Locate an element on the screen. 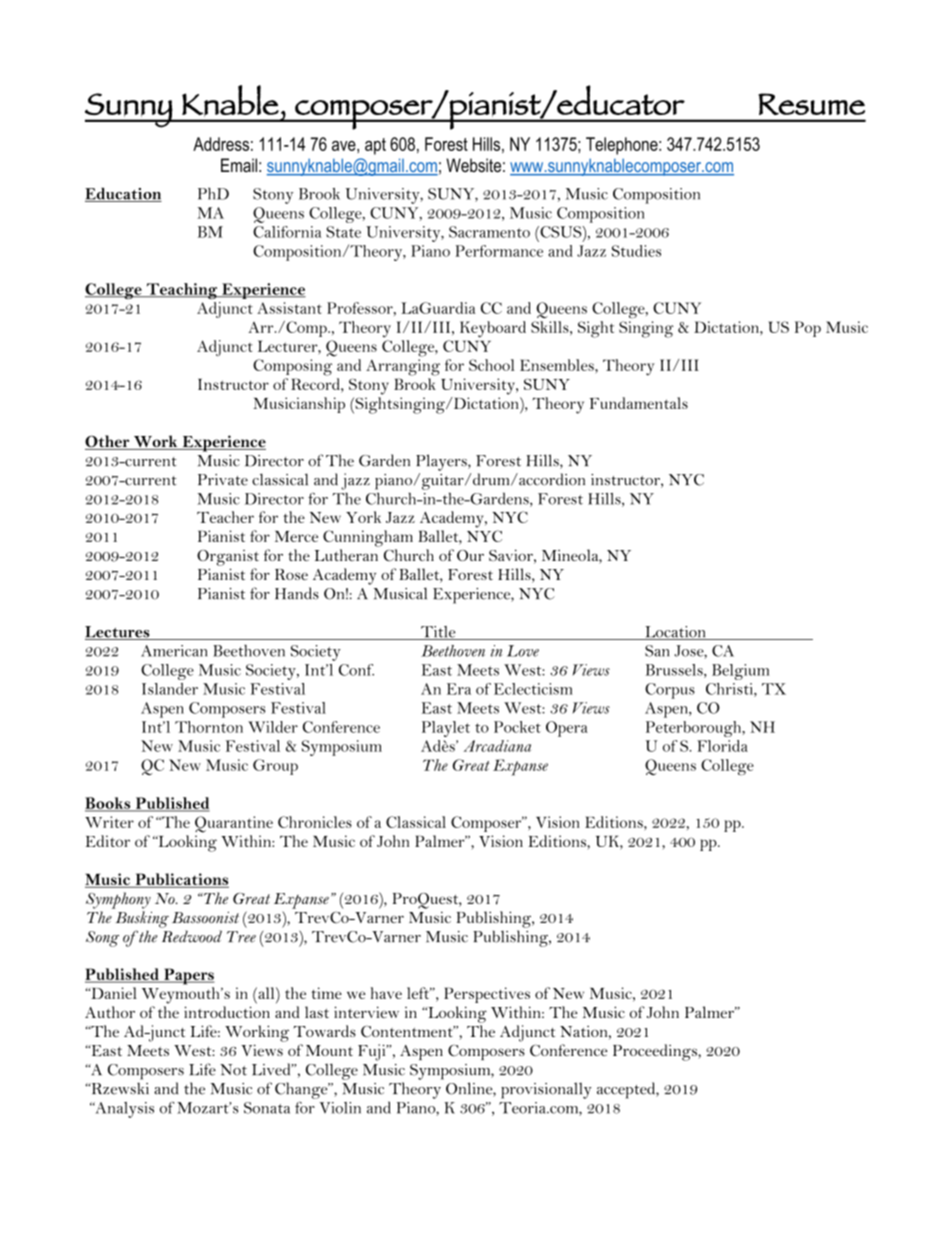 This screenshot has height=1233, width=952. Resume is located at coordinates (811, 104).
